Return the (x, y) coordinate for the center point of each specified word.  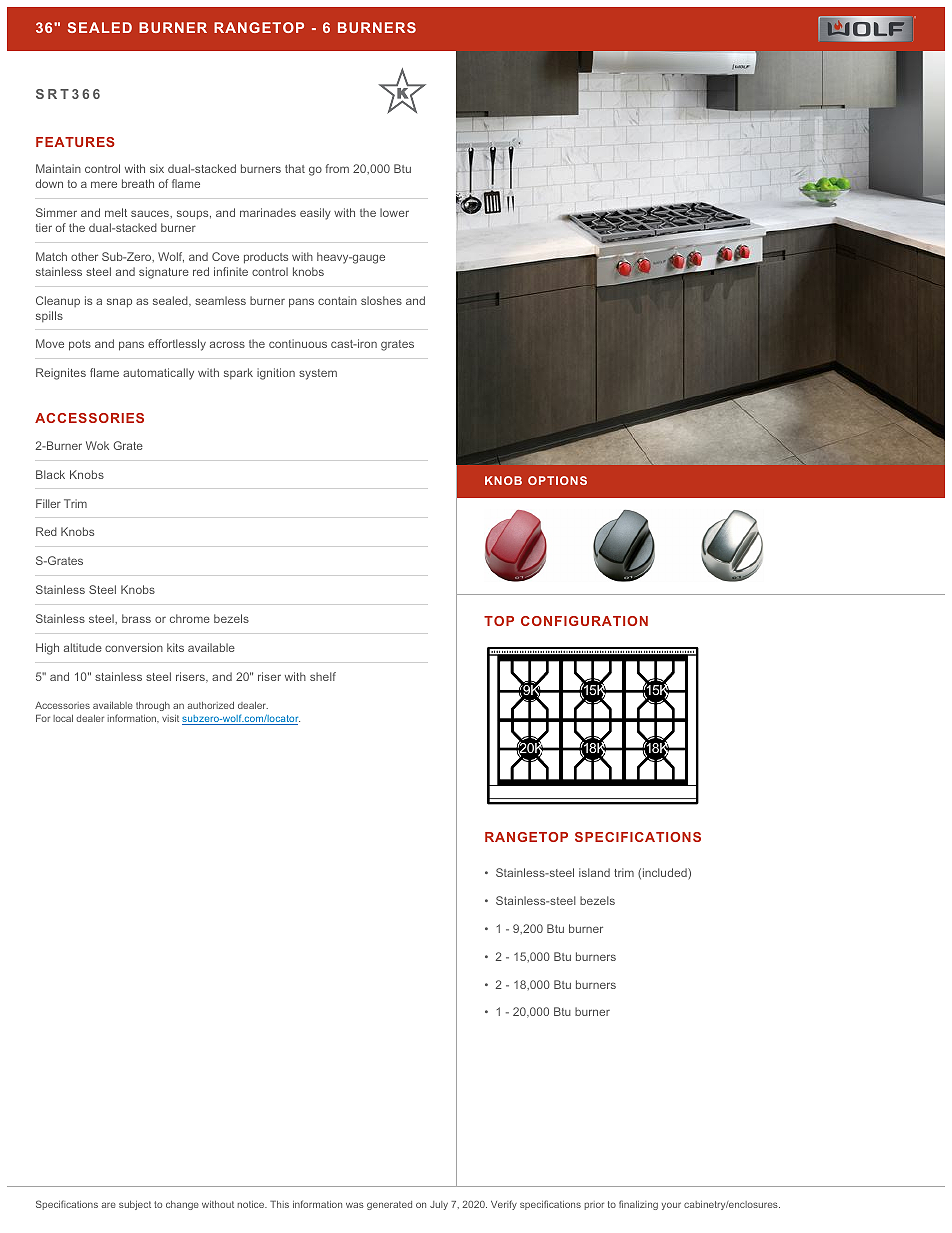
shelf (323, 676)
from (337, 168)
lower (394, 212)
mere (104, 184)
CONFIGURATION (584, 621)
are (108, 1205)
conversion (134, 647)
